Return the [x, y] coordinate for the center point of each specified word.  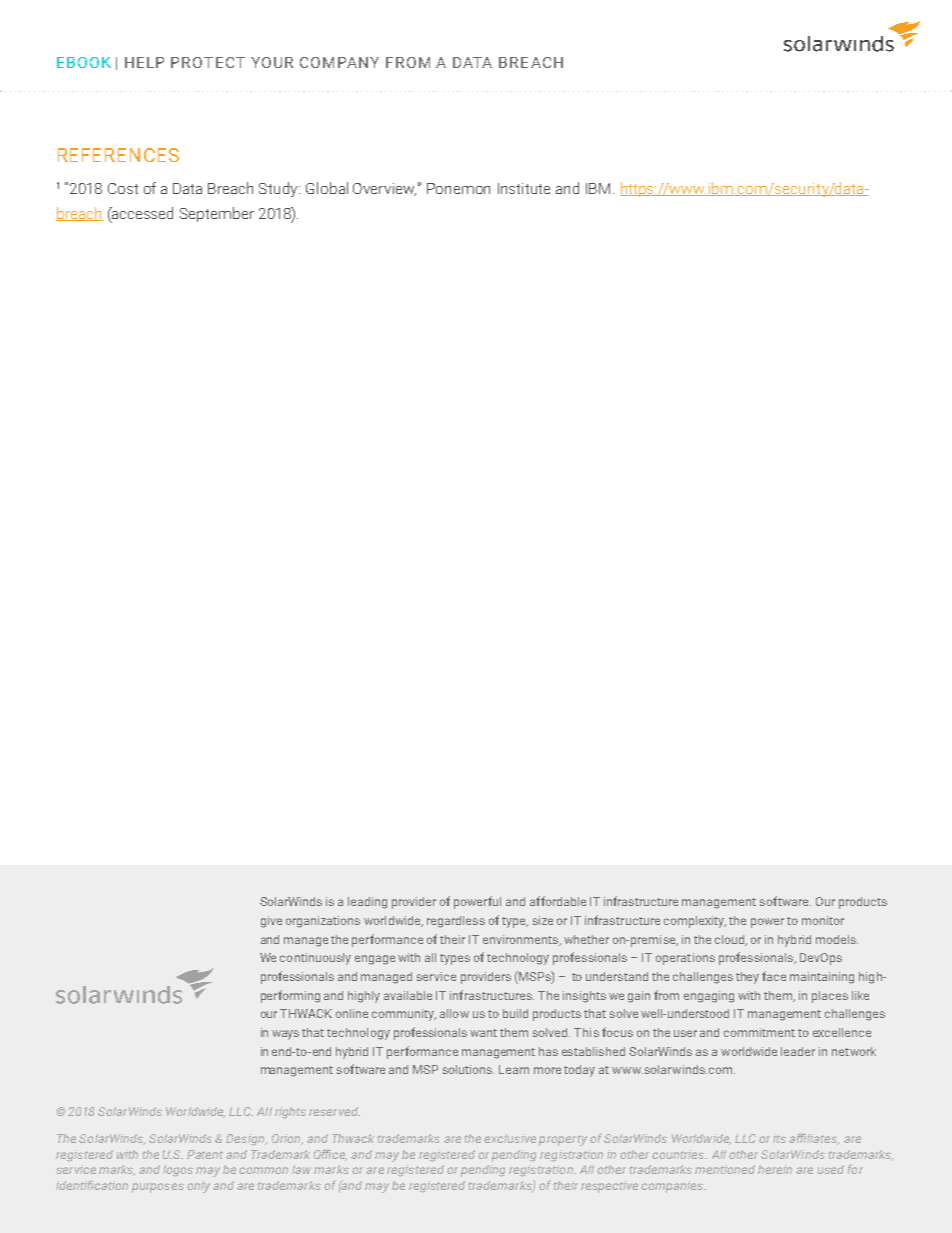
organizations [323, 922]
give [271, 922]
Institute [524, 188]
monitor [823, 920]
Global [327, 188]
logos [178, 1171]
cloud [731, 940]
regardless [456, 922]
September [217, 214]
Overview [384, 189]
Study [279, 189]
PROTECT [208, 62]
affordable [558, 901]
